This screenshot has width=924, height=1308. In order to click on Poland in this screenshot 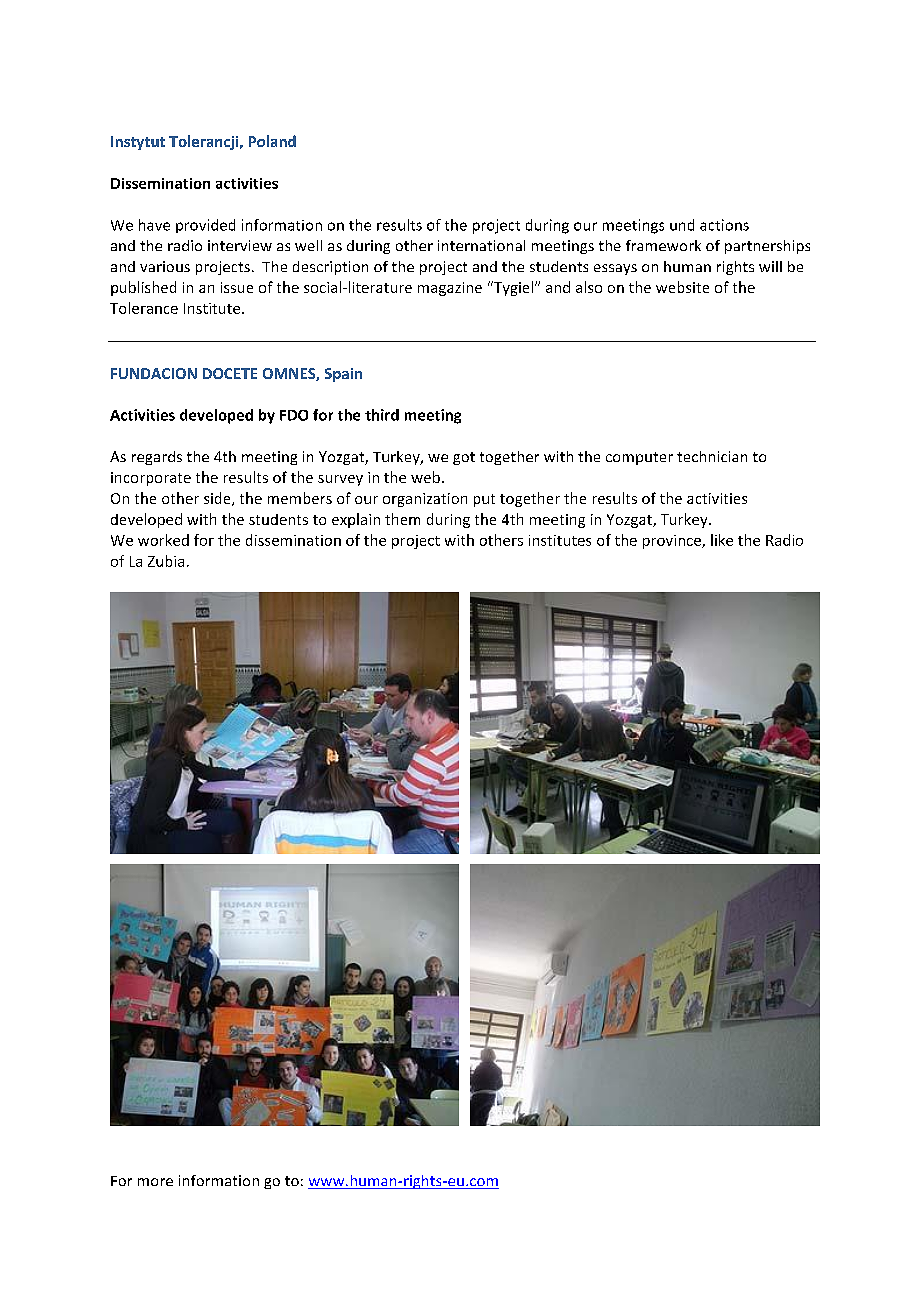, I will do `click(272, 141)`.
